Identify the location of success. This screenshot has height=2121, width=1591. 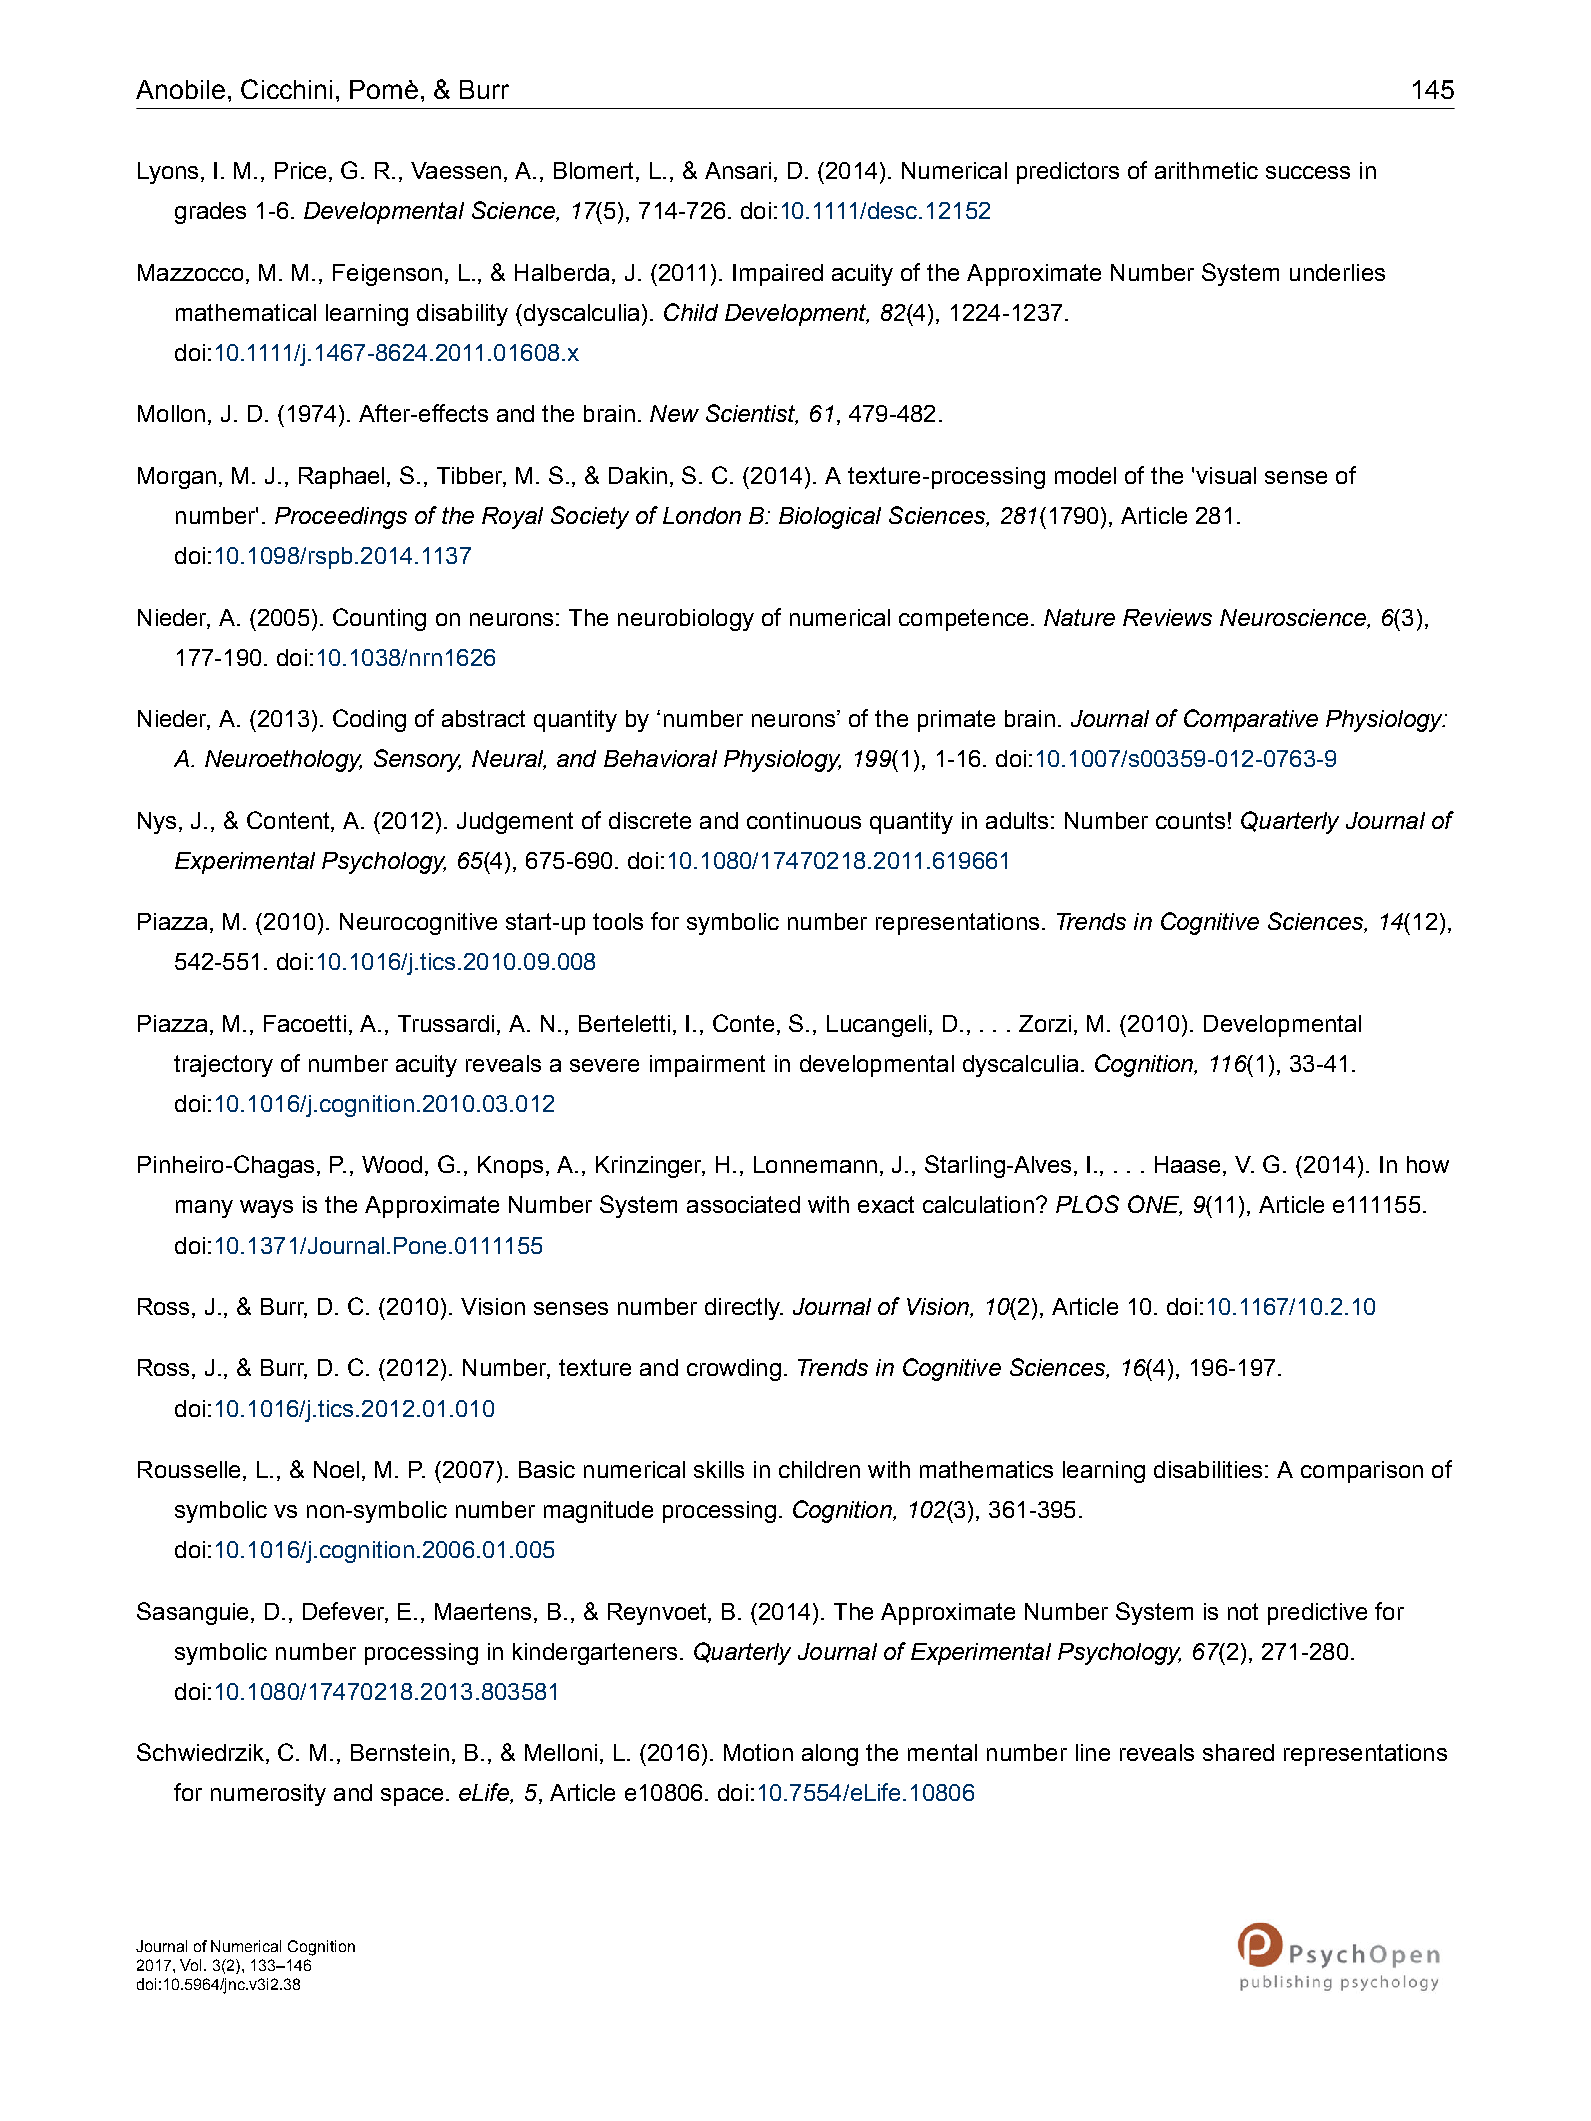
(1308, 172).
